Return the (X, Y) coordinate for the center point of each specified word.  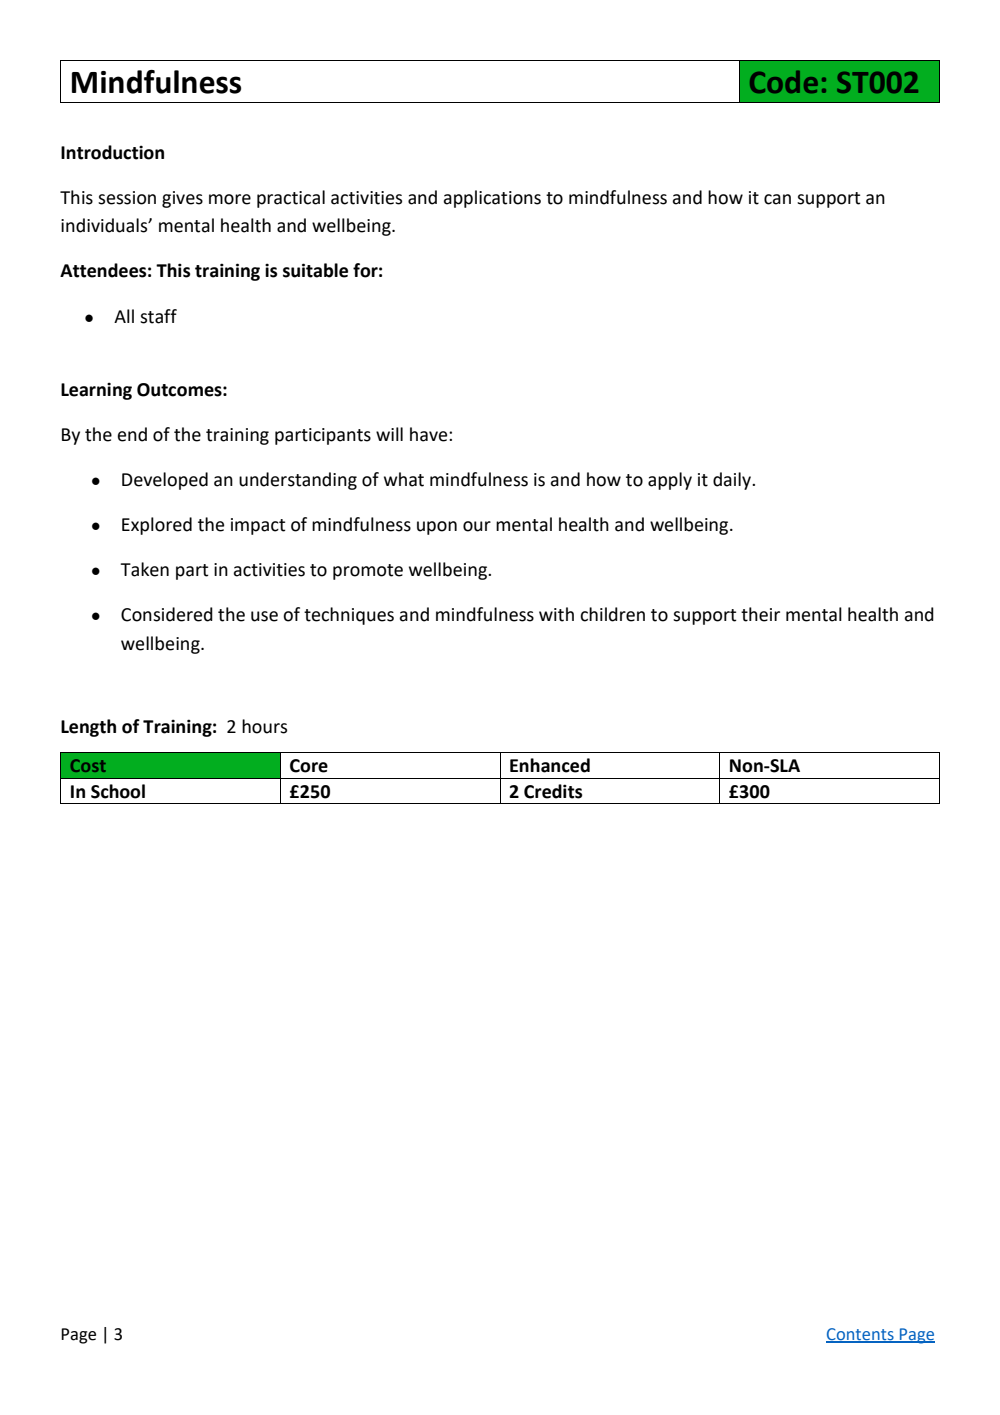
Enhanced (550, 765)
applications (492, 199)
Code (784, 82)
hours (264, 726)
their (760, 614)
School (118, 791)
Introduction (112, 152)
